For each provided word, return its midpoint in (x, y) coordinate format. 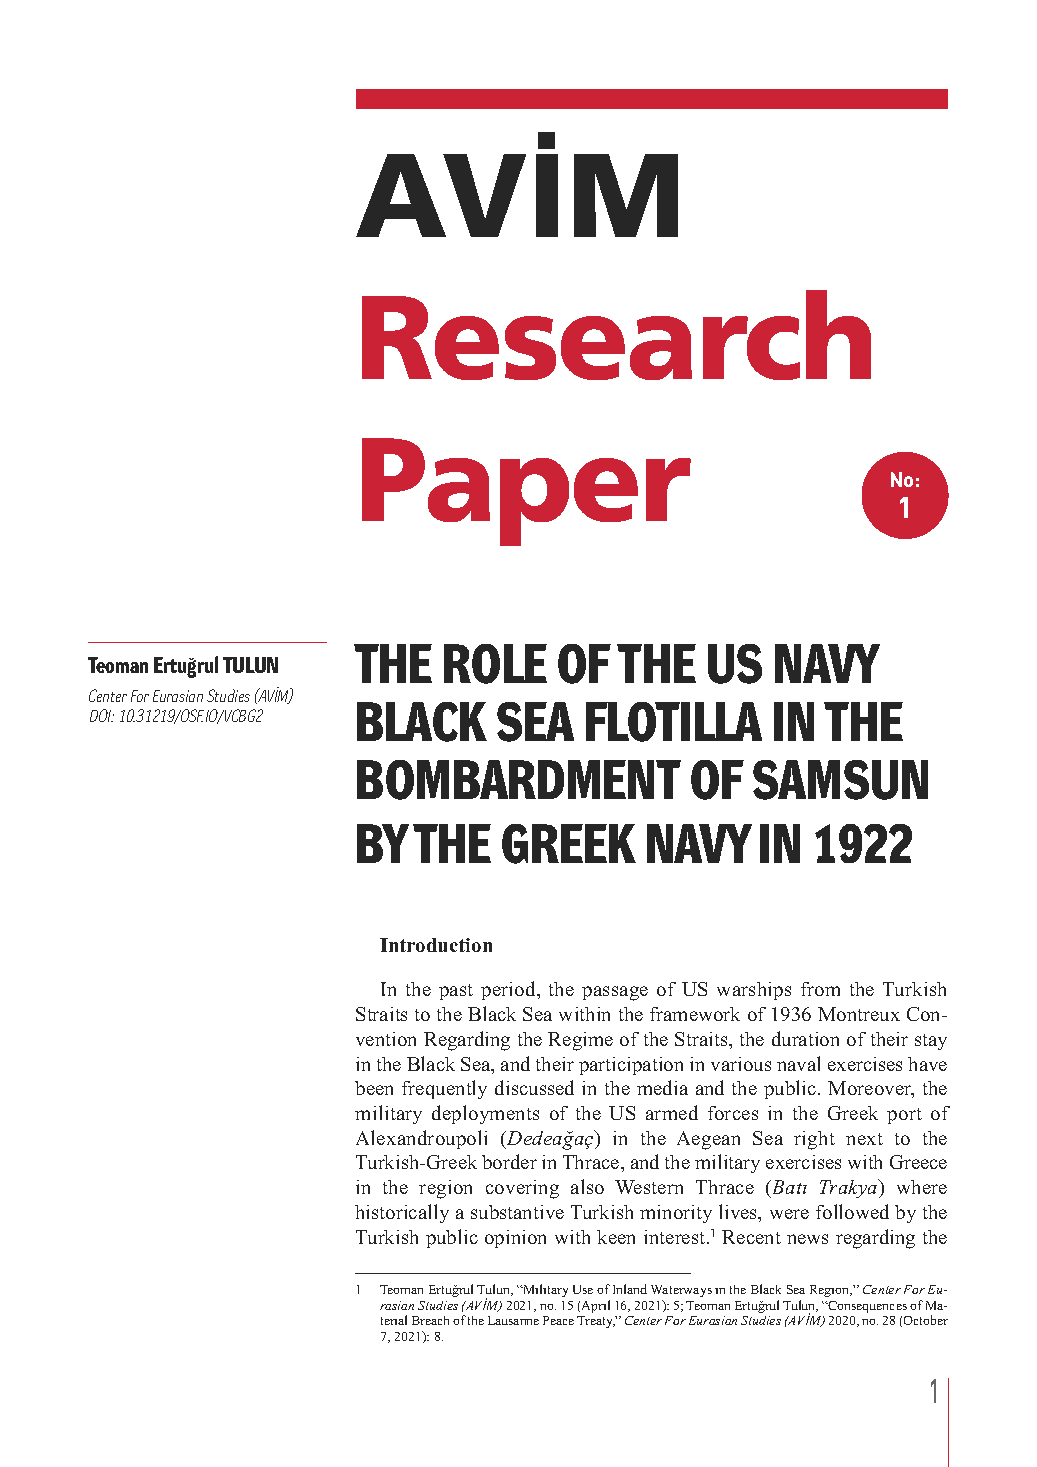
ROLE (495, 664)
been (374, 1088)
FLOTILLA (674, 722)
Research (616, 335)
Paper (526, 492)
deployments (485, 1114)
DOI (102, 715)
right (814, 1140)
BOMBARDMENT (519, 780)
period (509, 990)
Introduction (436, 945)
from (820, 989)
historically (402, 1213)
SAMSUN (840, 780)
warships (754, 991)
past (456, 992)
